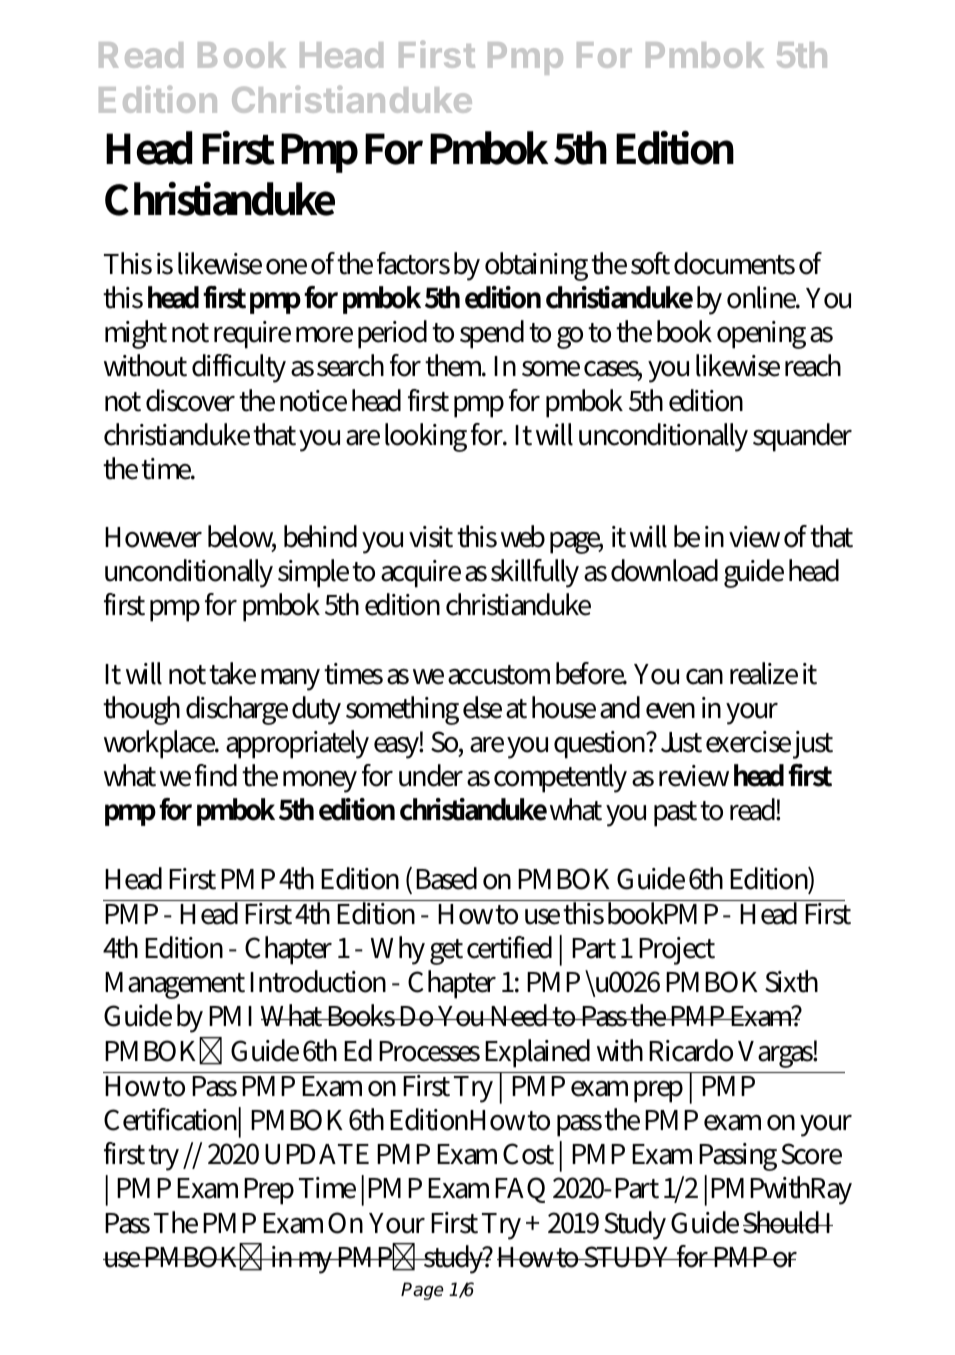 The height and width of the screenshot is (1355, 955). What do you see at coordinates (175, 985) in the screenshot?
I see `Management` at bounding box center [175, 985].
